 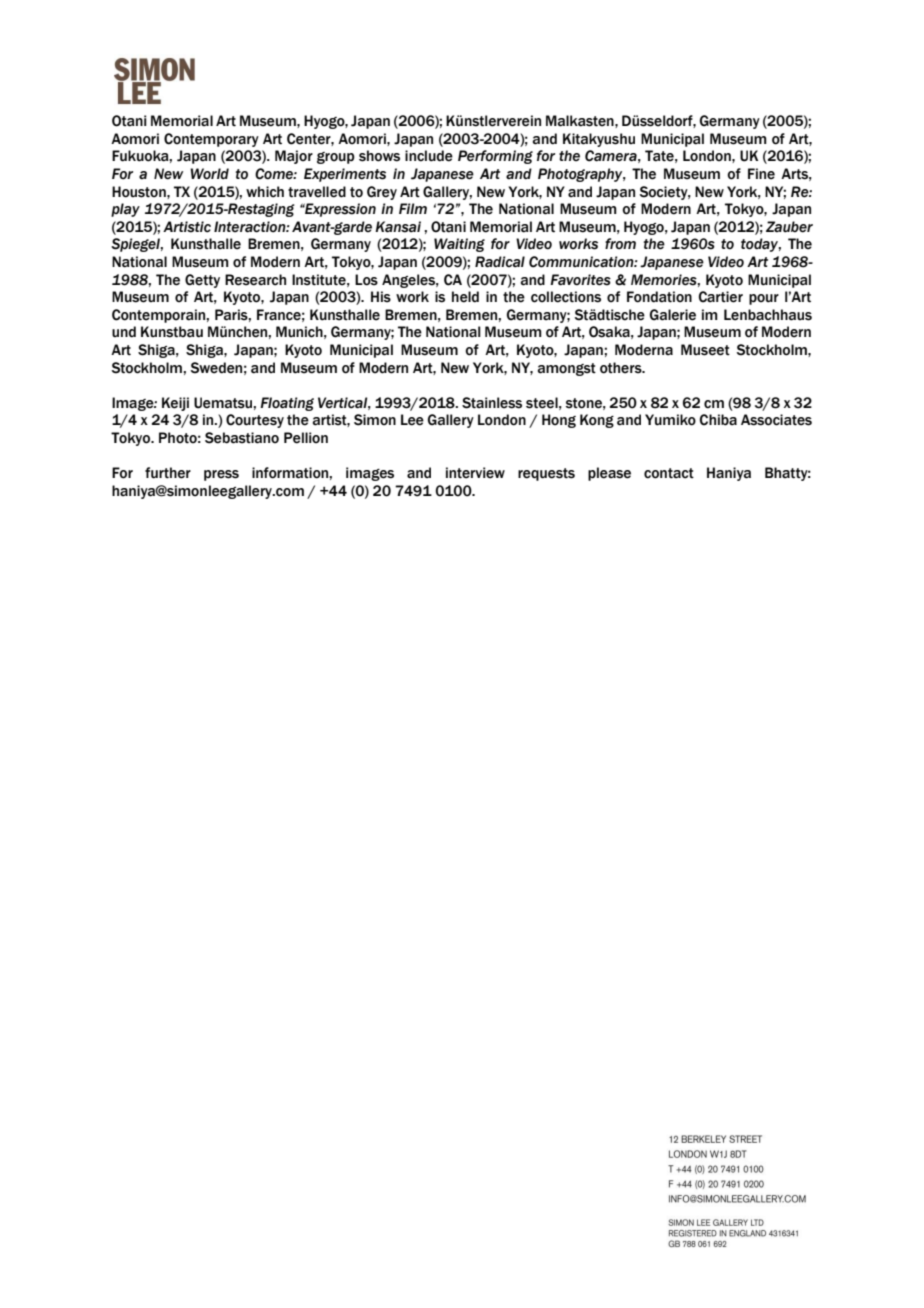 I want to click on others, so click(x=622, y=368).
